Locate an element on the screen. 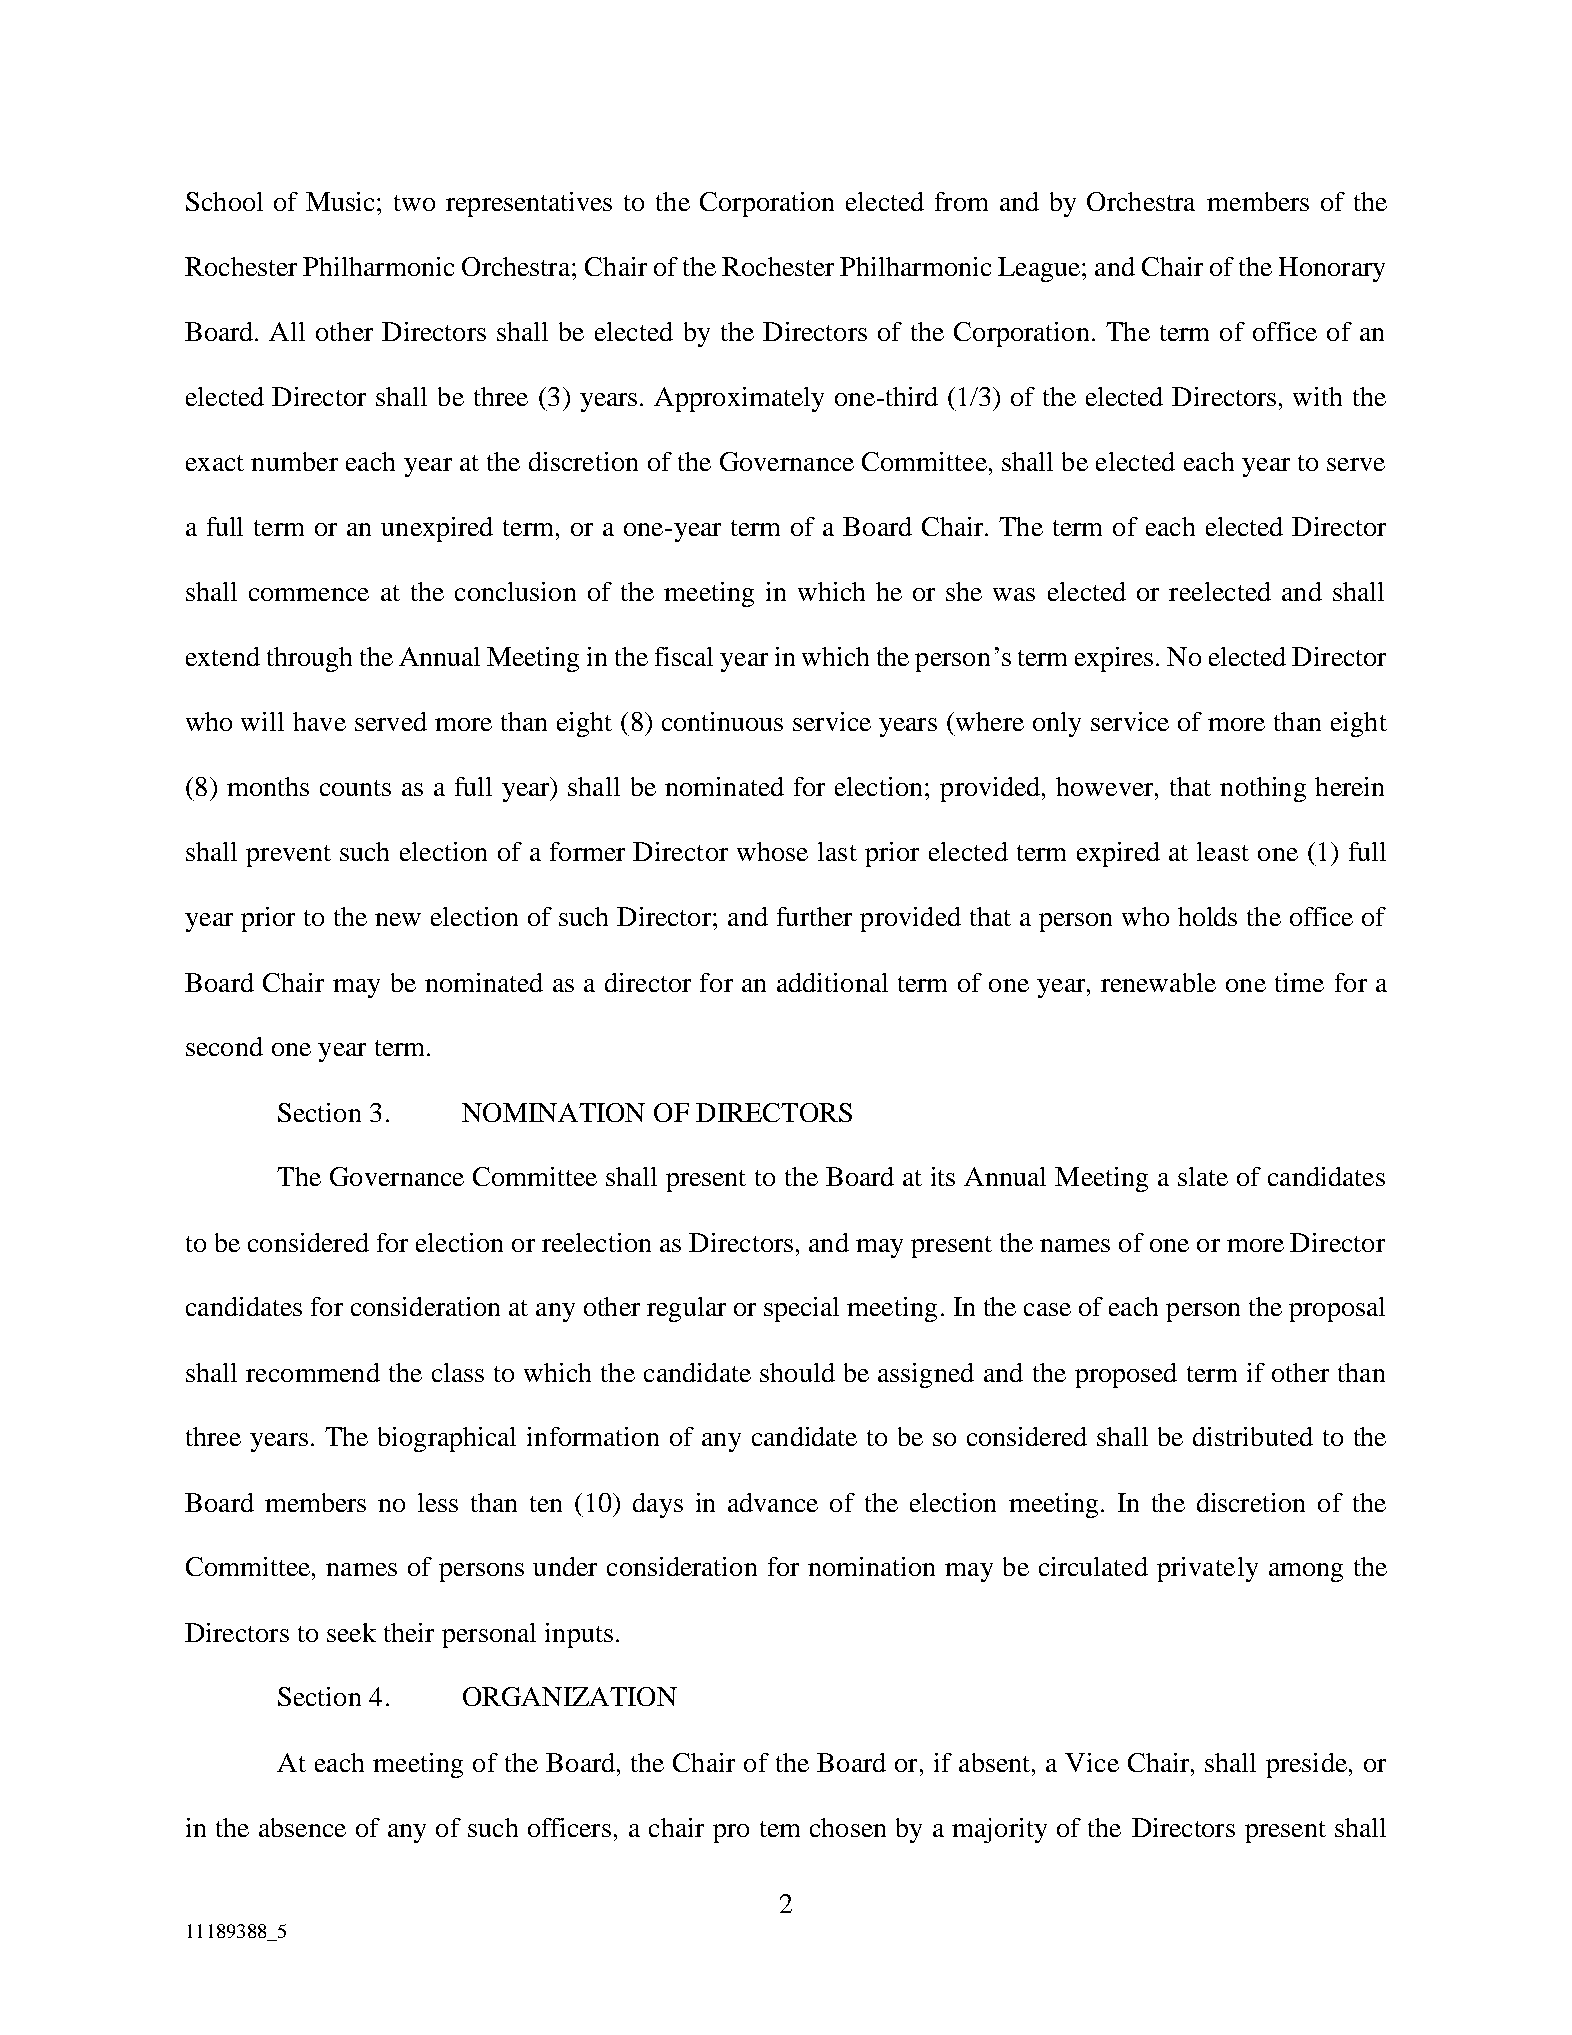 The height and width of the screenshot is (2035, 1572). from is located at coordinates (961, 201).
